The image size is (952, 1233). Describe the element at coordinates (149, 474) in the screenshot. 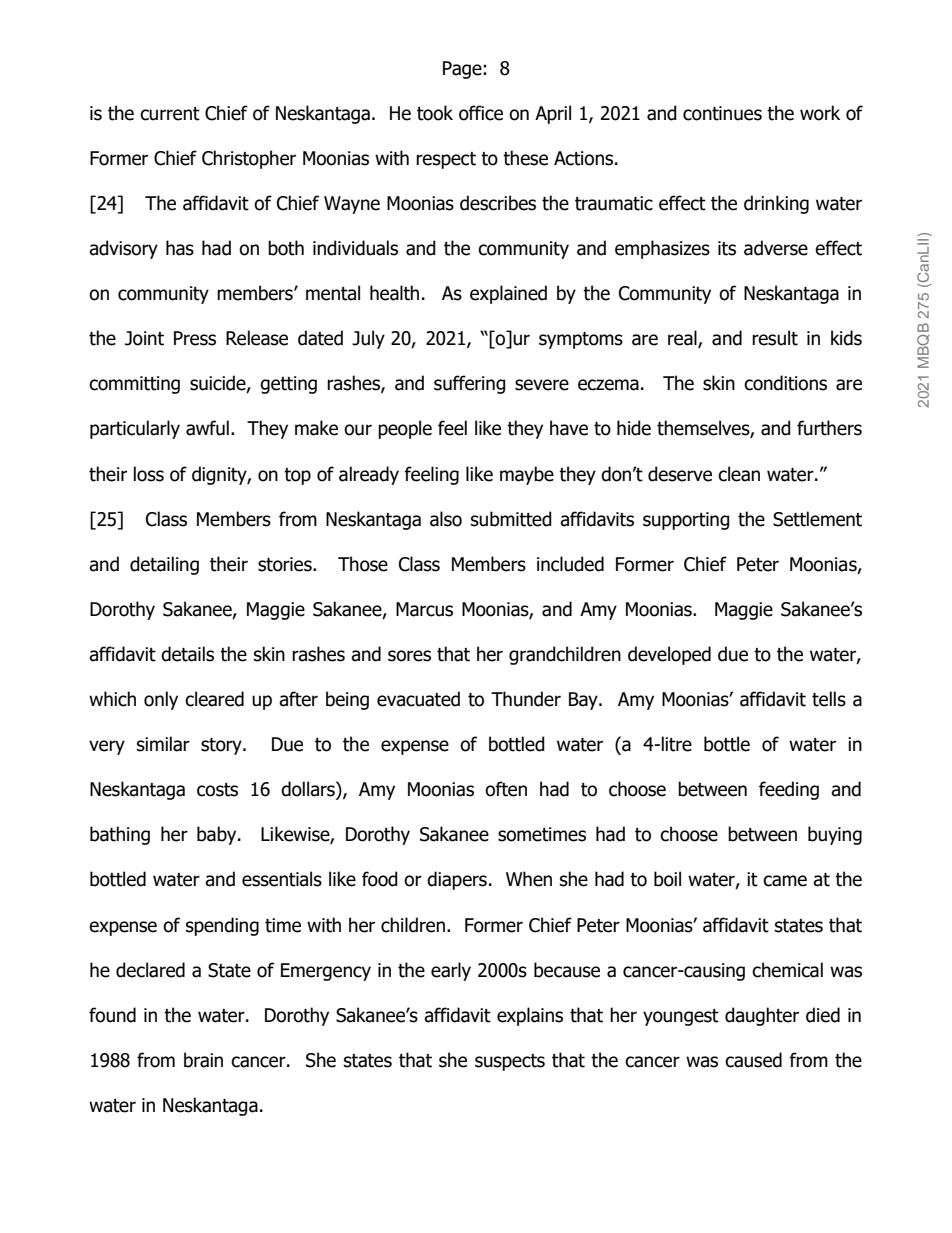

I see `loss` at that location.
